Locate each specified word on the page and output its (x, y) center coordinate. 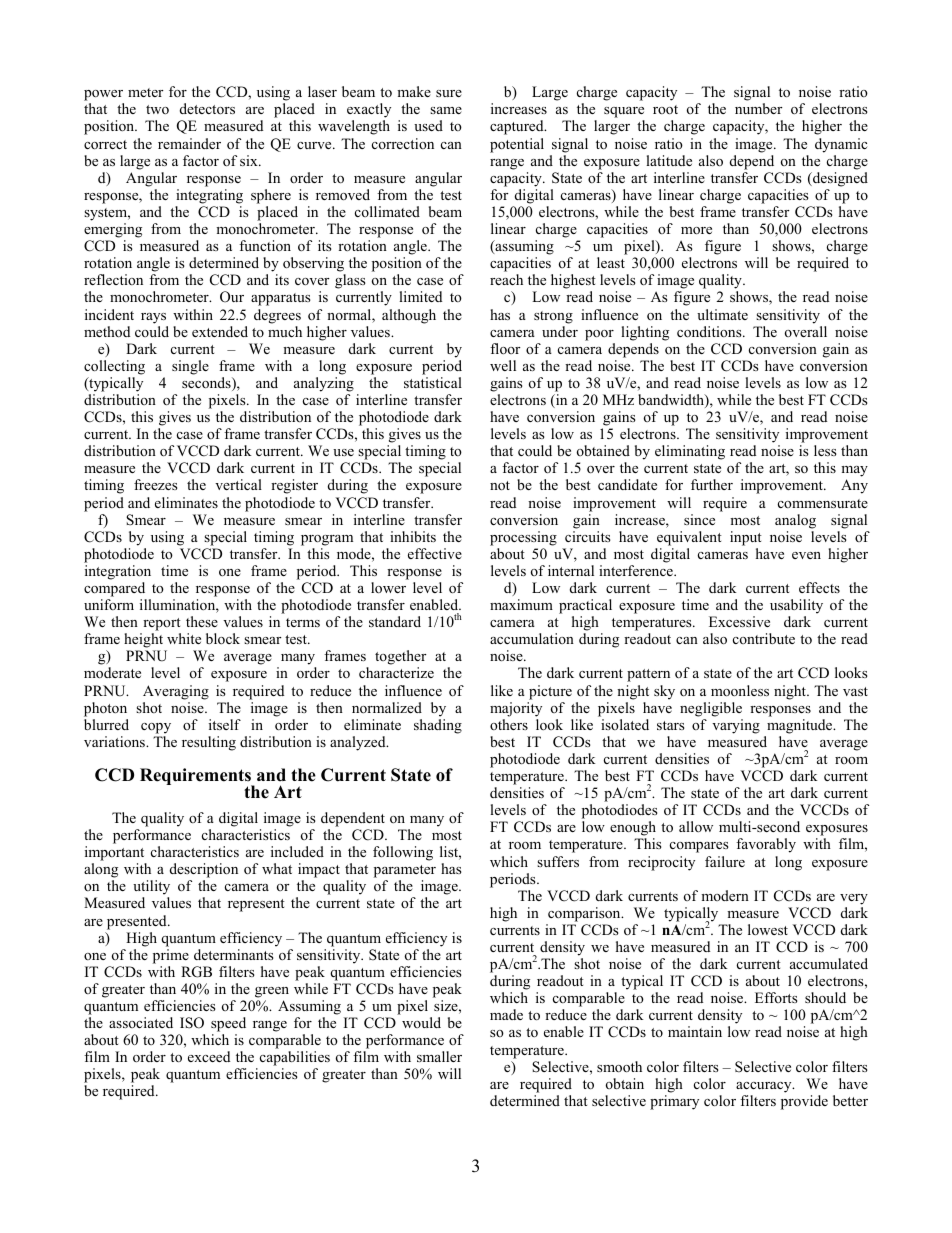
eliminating (690, 452)
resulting (209, 743)
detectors (207, 108)
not (500, 485)
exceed (209, 1056)
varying (736, 726)
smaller (439, 1056)
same (446, 110)
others (509, 724)
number (758, 108)
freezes (156, 484)
